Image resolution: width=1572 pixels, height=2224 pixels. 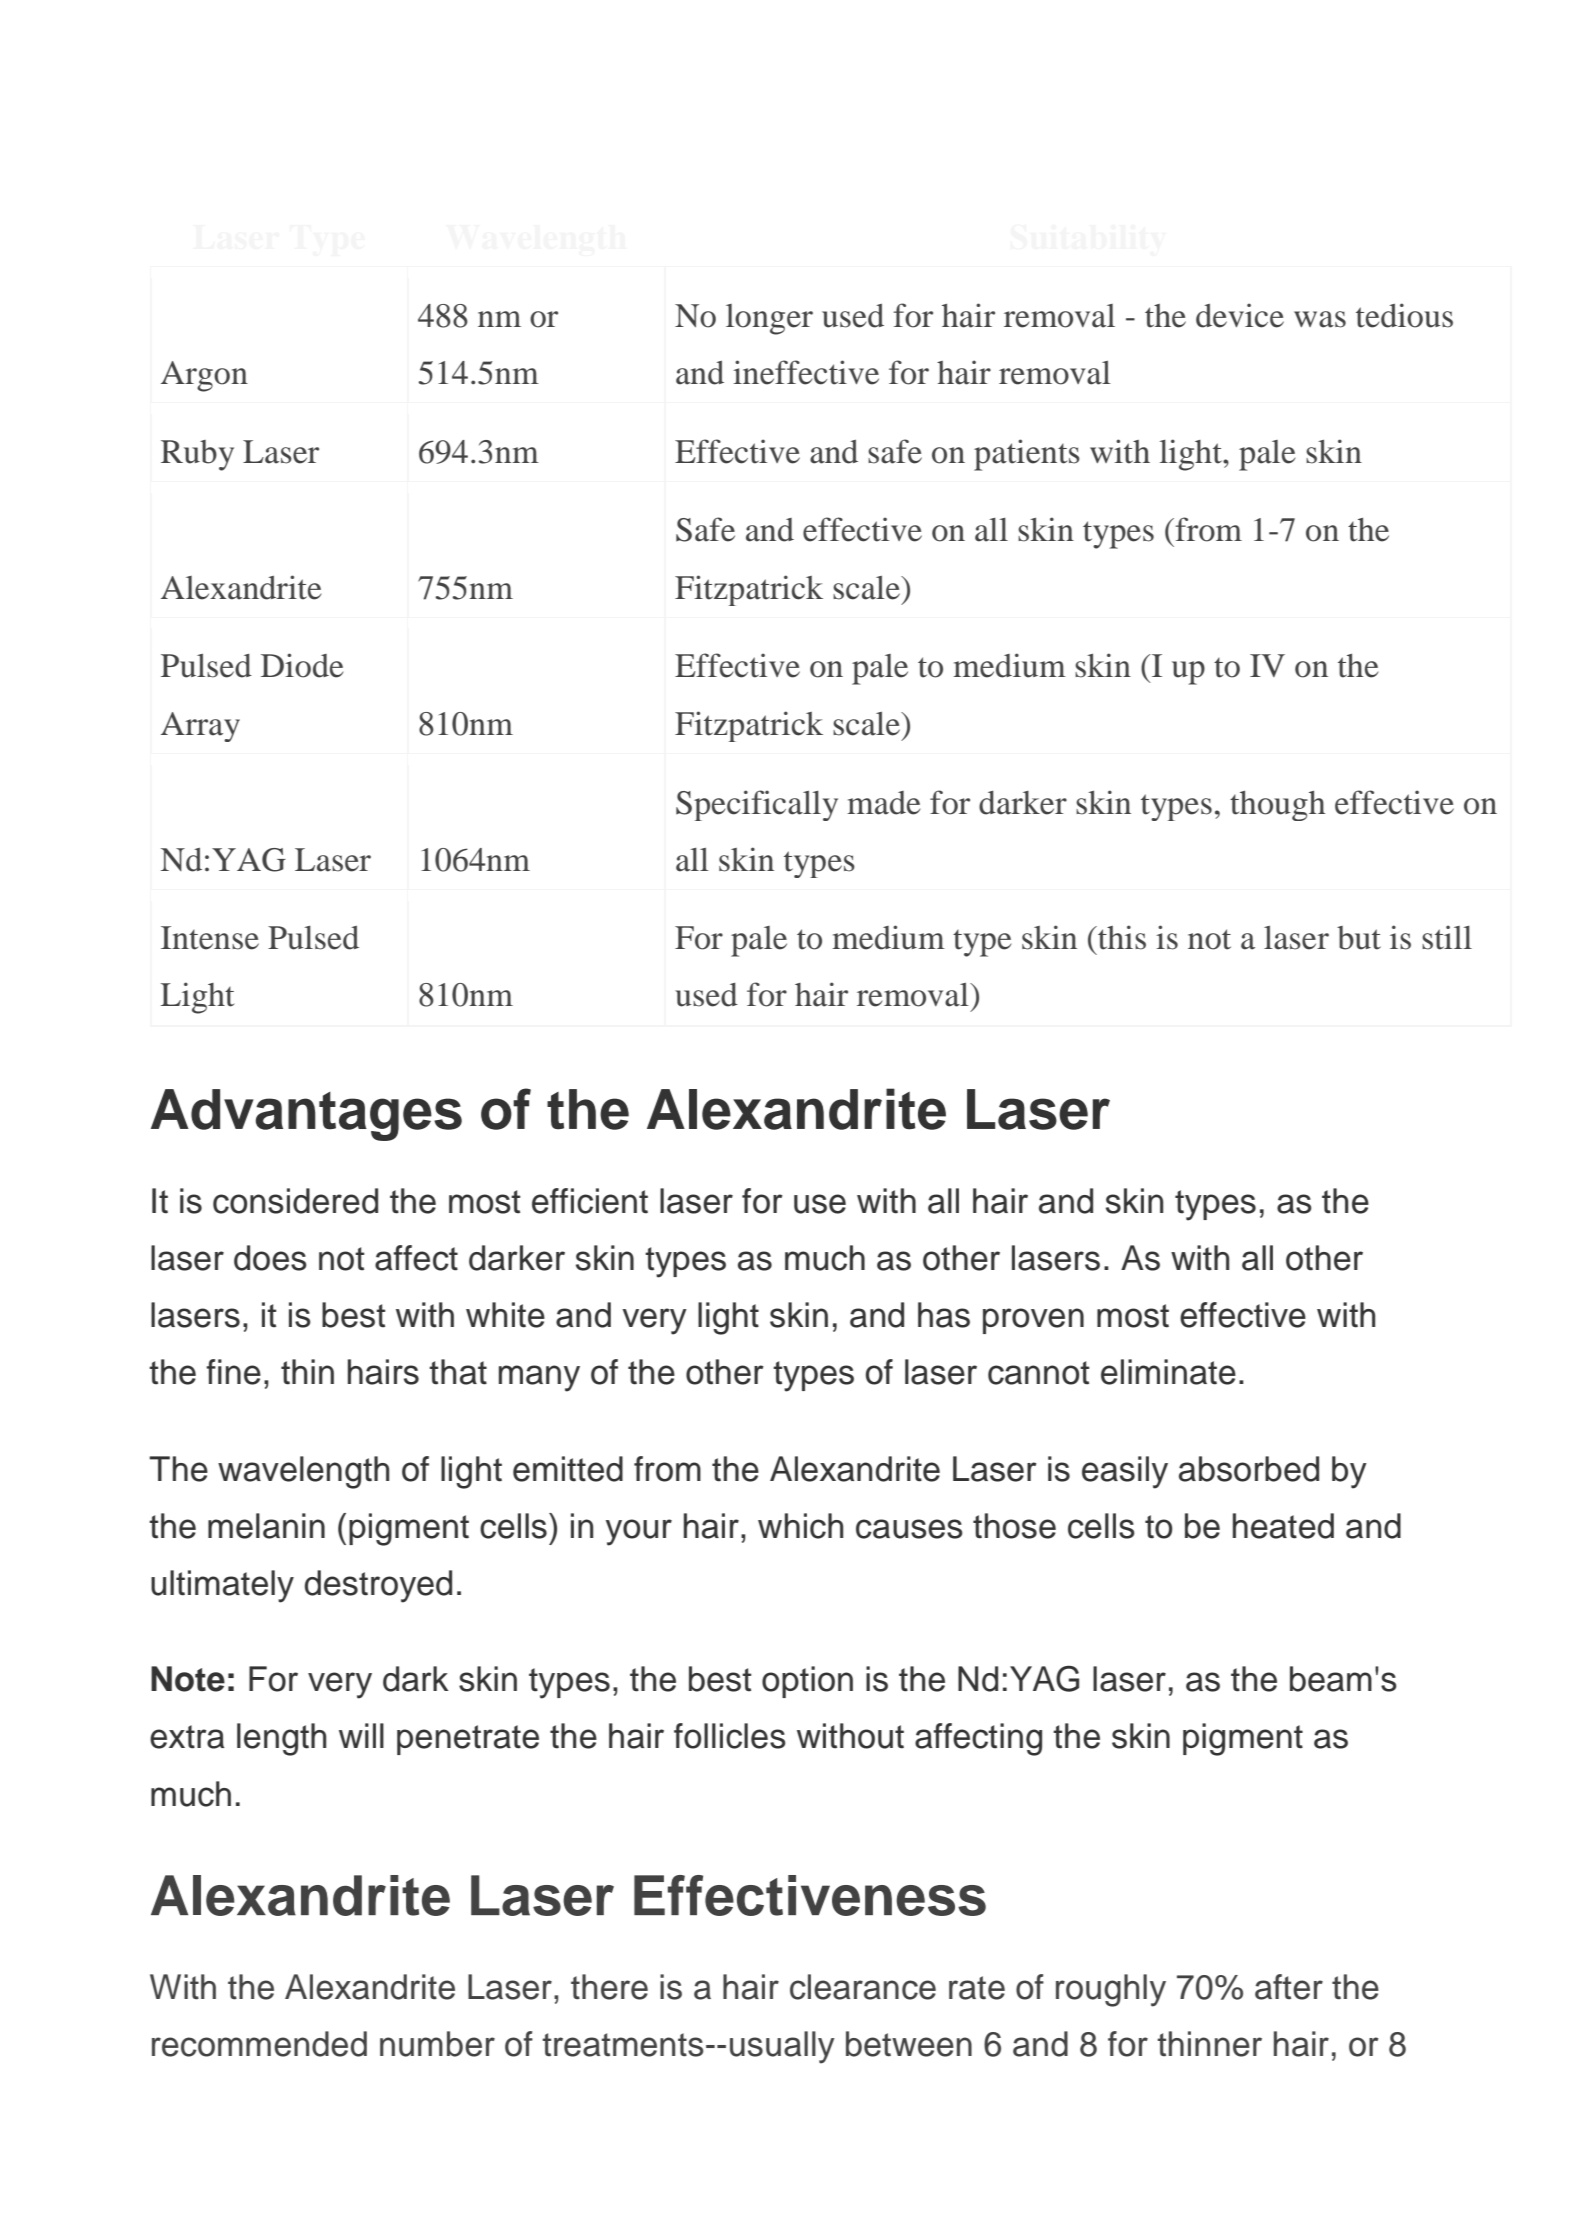 What do you see at coordinates (266, 1526) in the screenshot?
I see `melanin` at bounding box center [266, 1526].
